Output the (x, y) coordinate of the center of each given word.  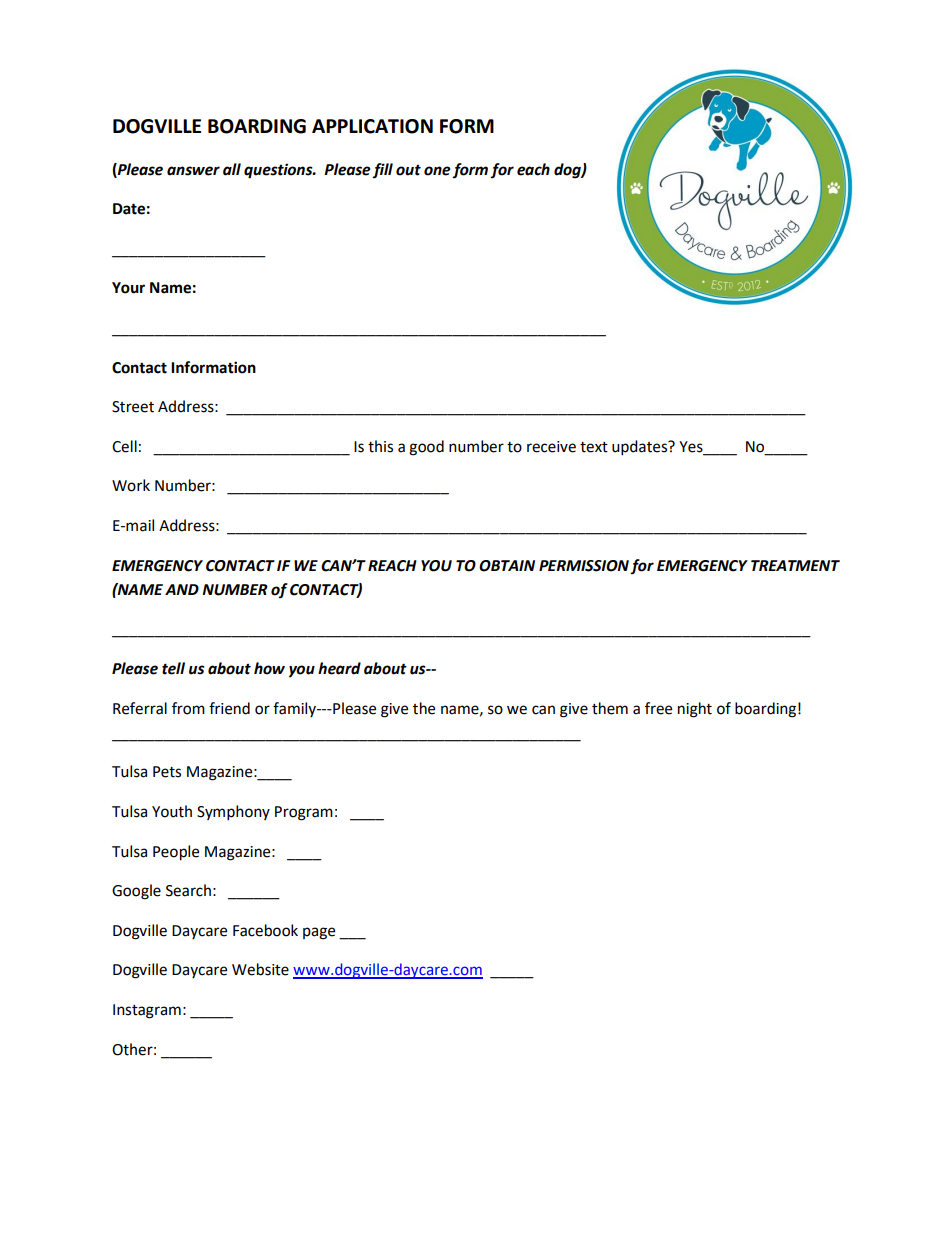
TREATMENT (795, 565)
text (594, 447)
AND (182, 589)
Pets (167, 772)
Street (133, 407)
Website (260, 969)
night (695, 710)
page (319, 933)
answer (193, 171)
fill (382, 170)
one (437, 171)
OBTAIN (507, 566)
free (658, 708)
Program (304, 813)
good (426, 448)
